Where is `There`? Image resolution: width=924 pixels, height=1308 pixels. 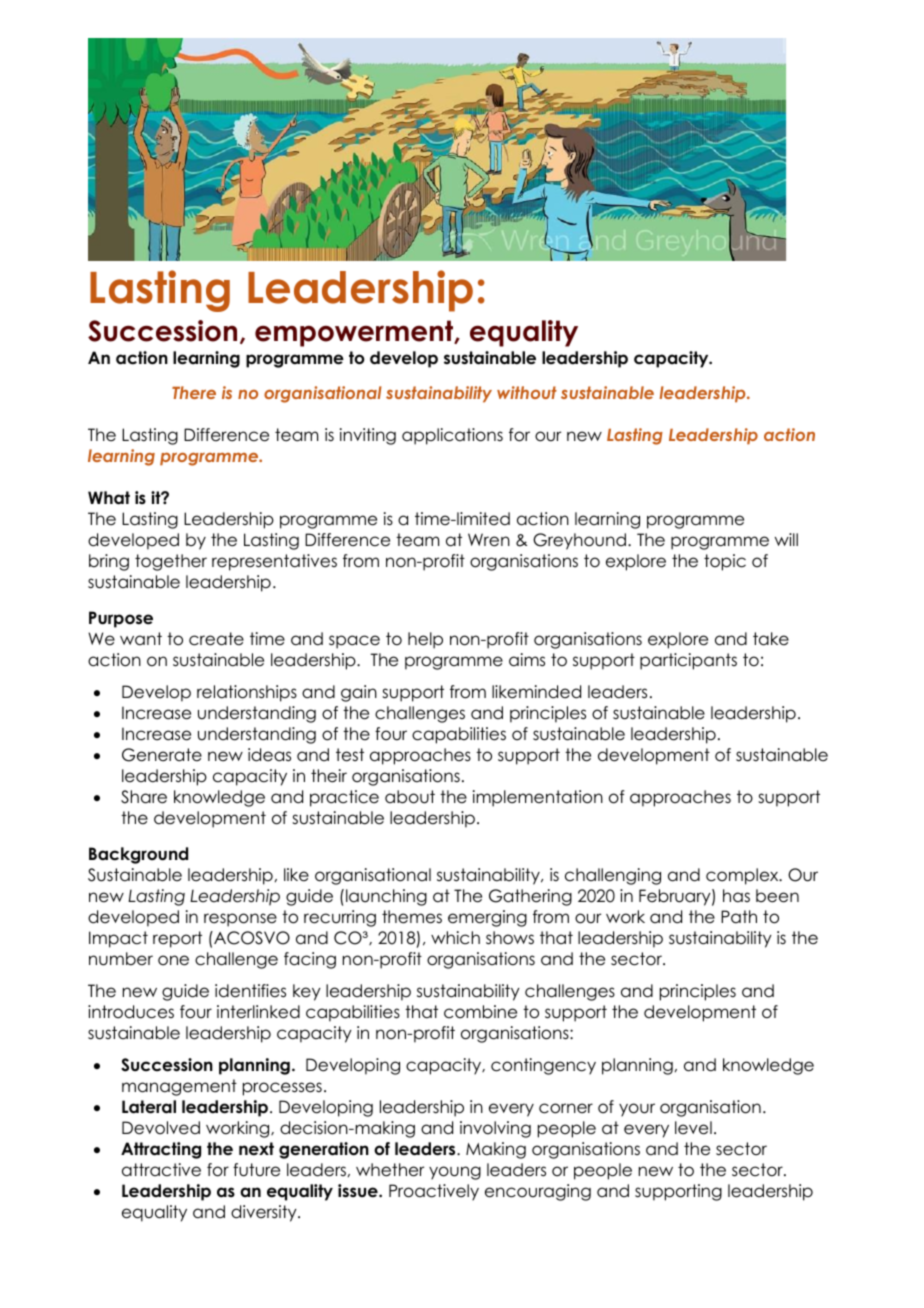 There is located at coordinates (194, 392).
